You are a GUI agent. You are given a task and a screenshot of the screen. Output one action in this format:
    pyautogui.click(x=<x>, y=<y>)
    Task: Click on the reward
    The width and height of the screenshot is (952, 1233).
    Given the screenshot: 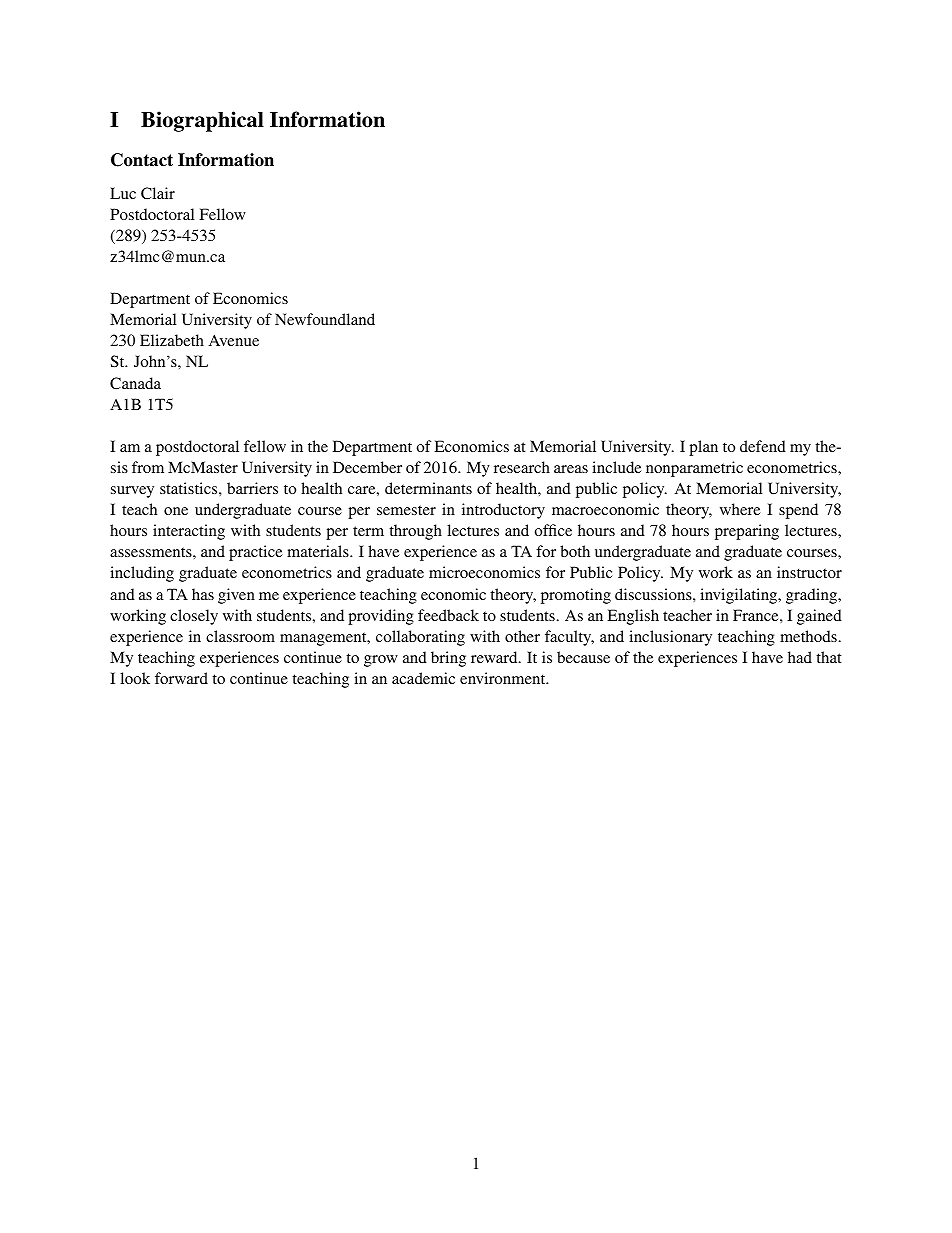 What is the action you would take?
    pyautogui.click(x=495, y=657)
